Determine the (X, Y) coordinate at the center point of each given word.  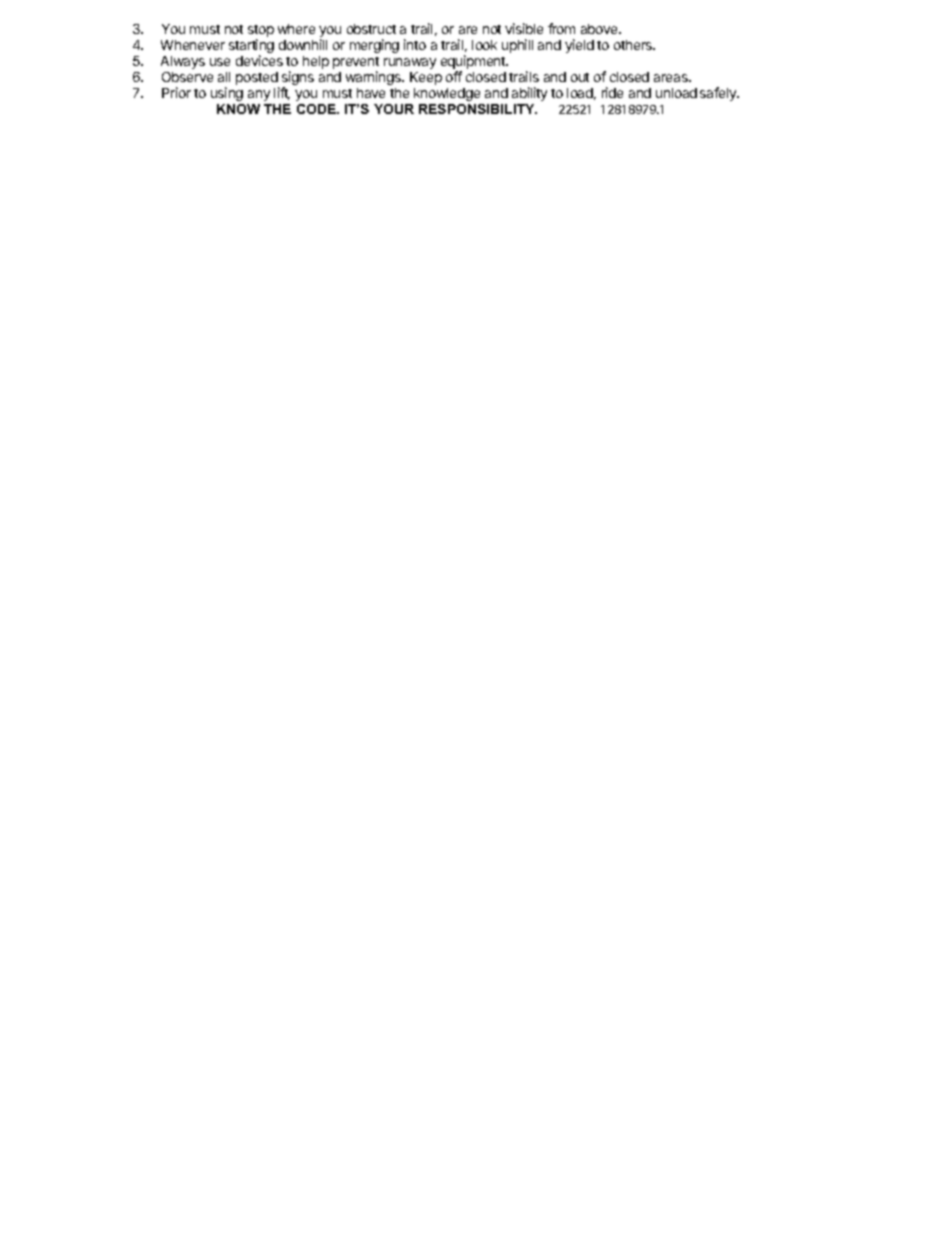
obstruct (371, 29)
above (600, 29)
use (220, 62)
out (580, 77)
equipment (474, 63)
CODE (317, 109)
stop (261, 32)
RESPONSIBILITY (478, 109)
